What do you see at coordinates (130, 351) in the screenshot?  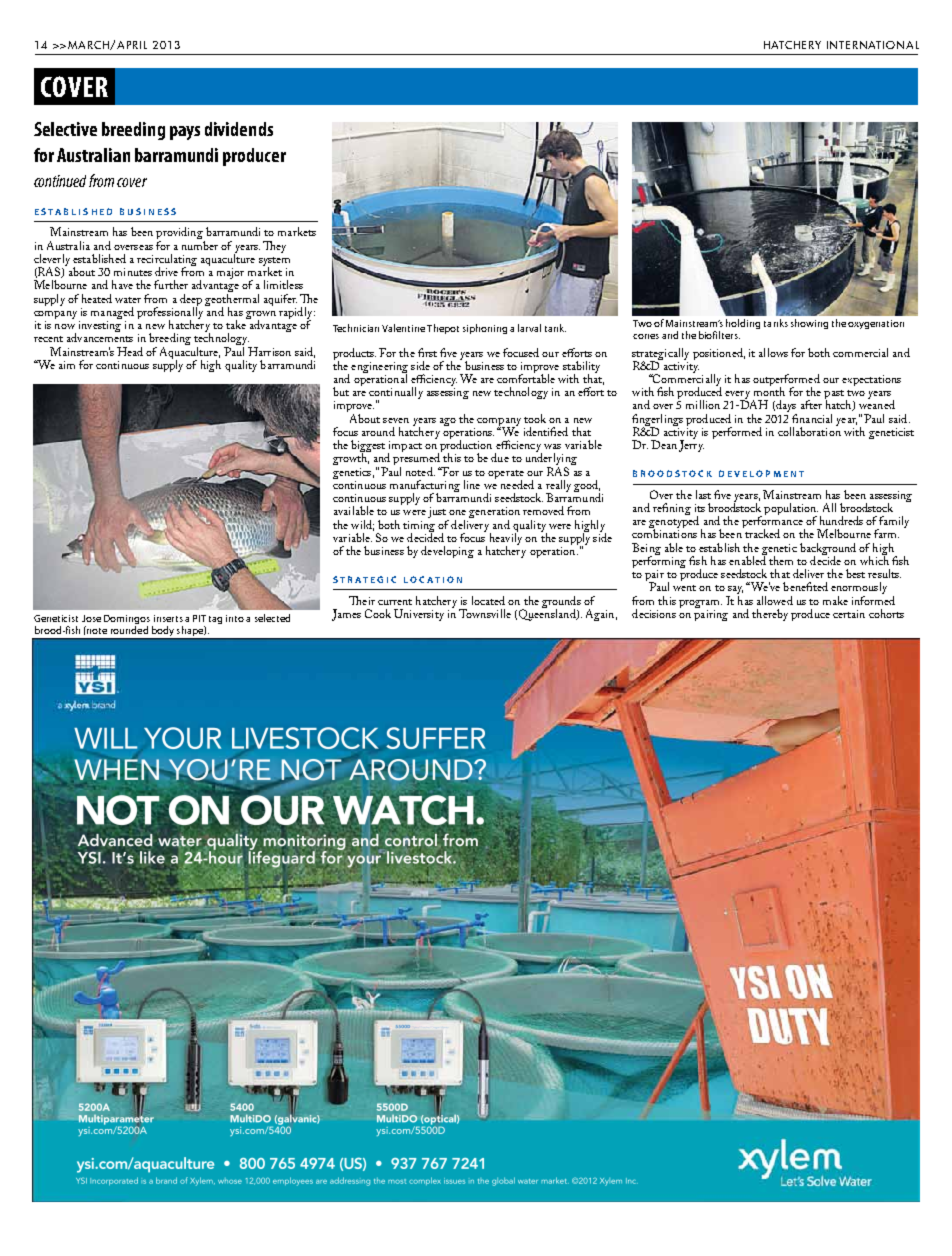 I see `Head` at bounding box center [130, 351].
